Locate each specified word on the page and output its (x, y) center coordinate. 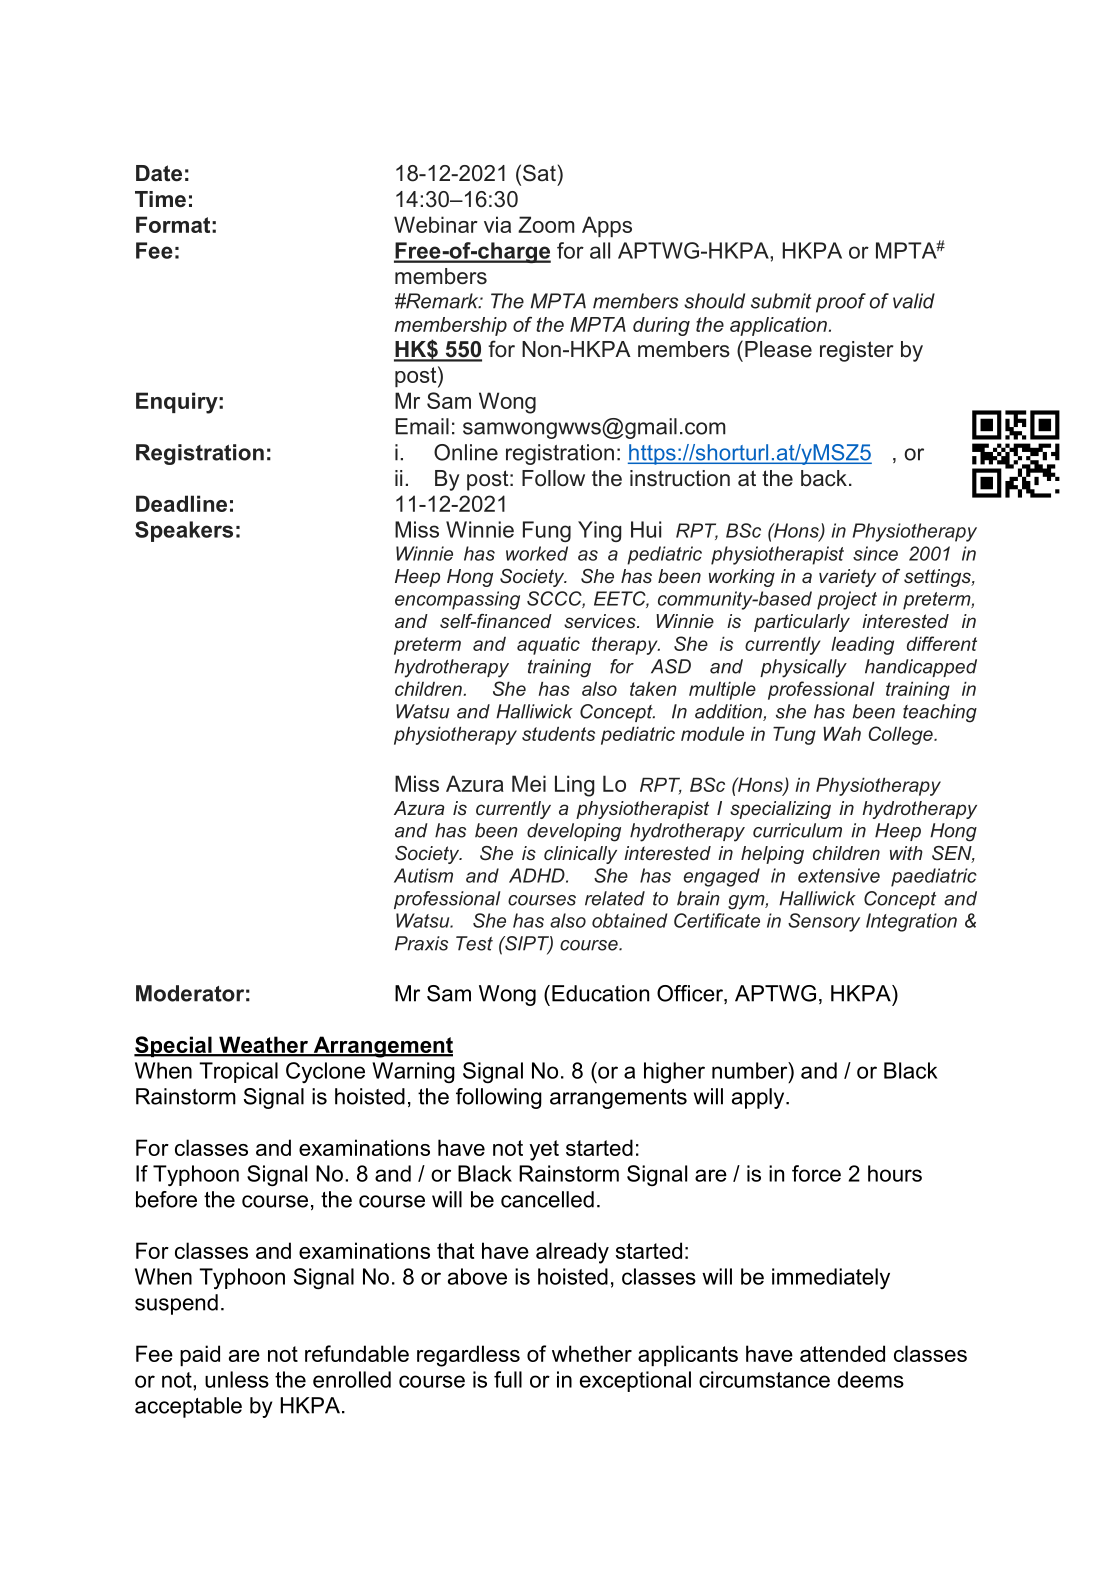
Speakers (184, 531)
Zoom (546, 224)
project (847, 600)
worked (537, 553)
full (508, 1379)
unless (237, 1379)
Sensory (824, 922)
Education (600, 993)
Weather (263, 1046)
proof (841, 303)
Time (160, 199)
